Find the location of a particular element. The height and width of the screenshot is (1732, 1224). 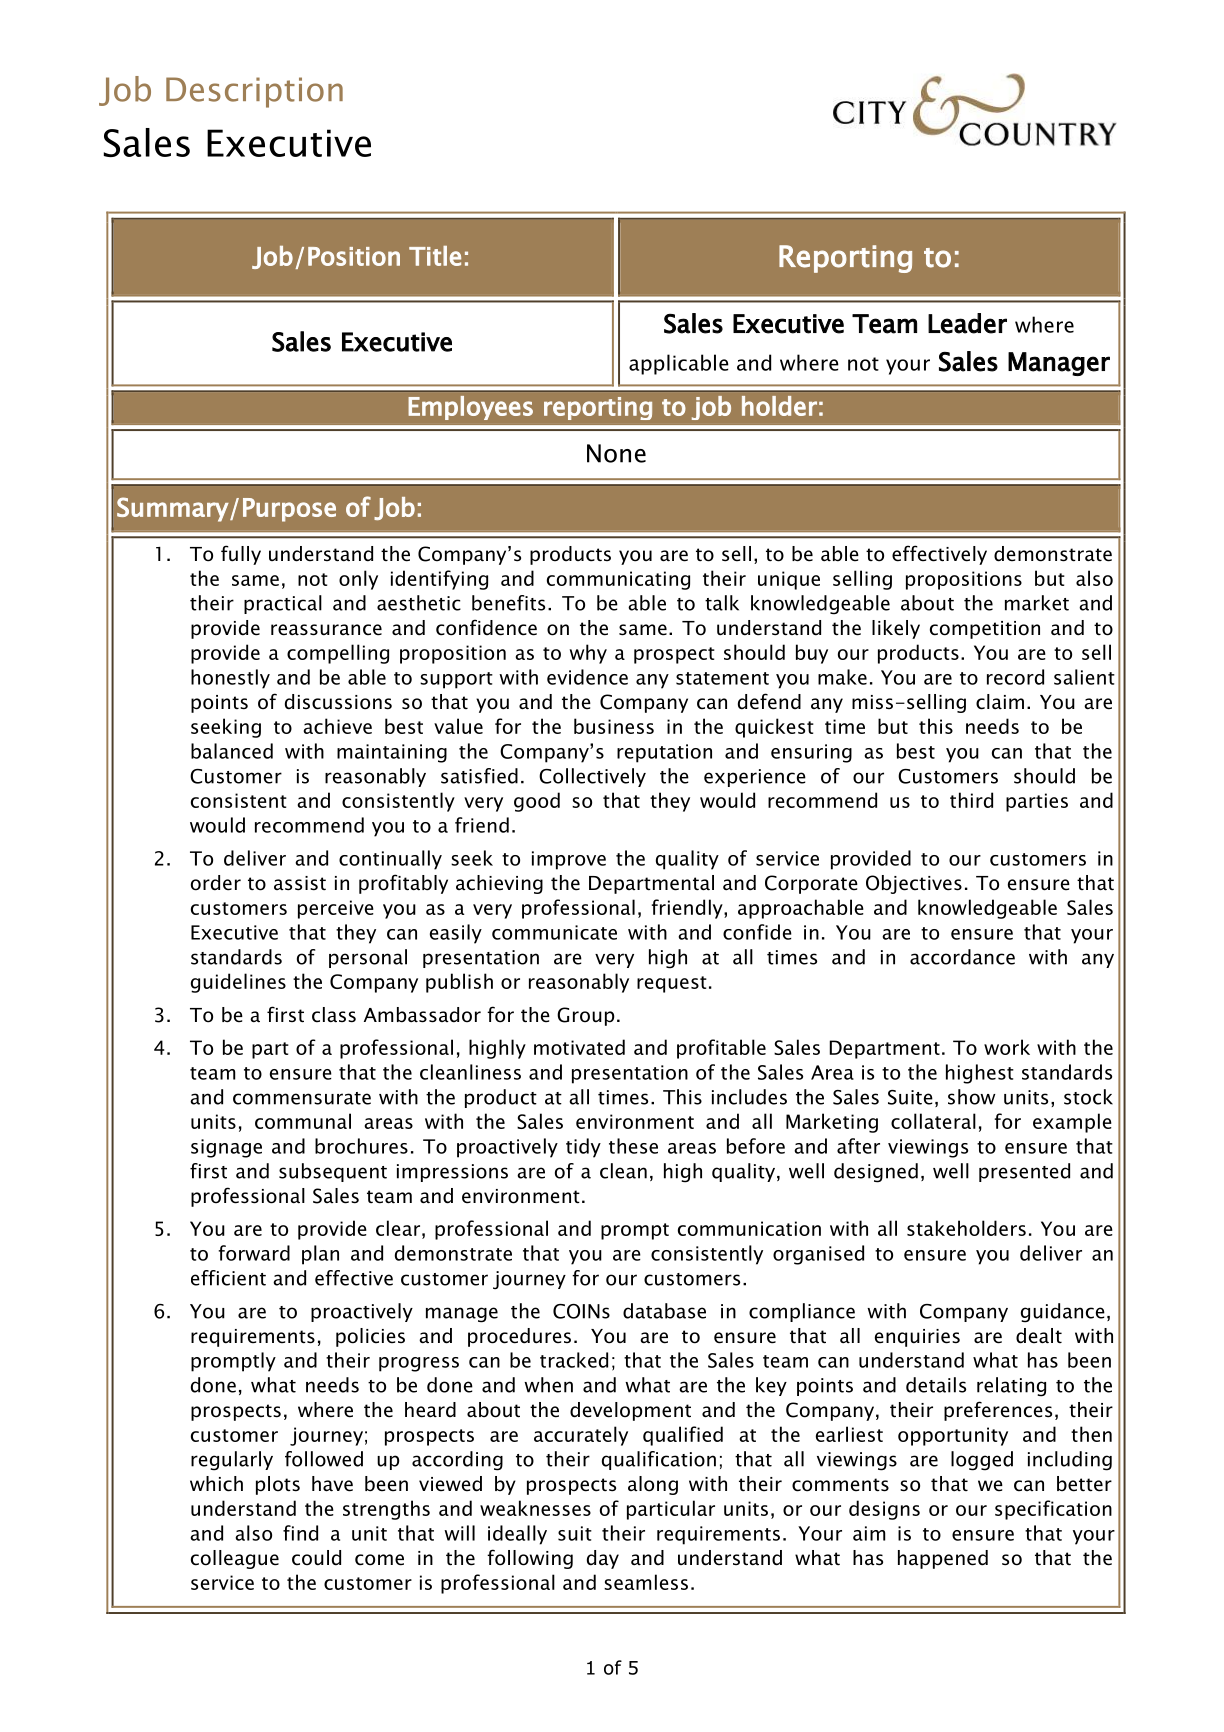

assist is located at coordinates (300, 883).
